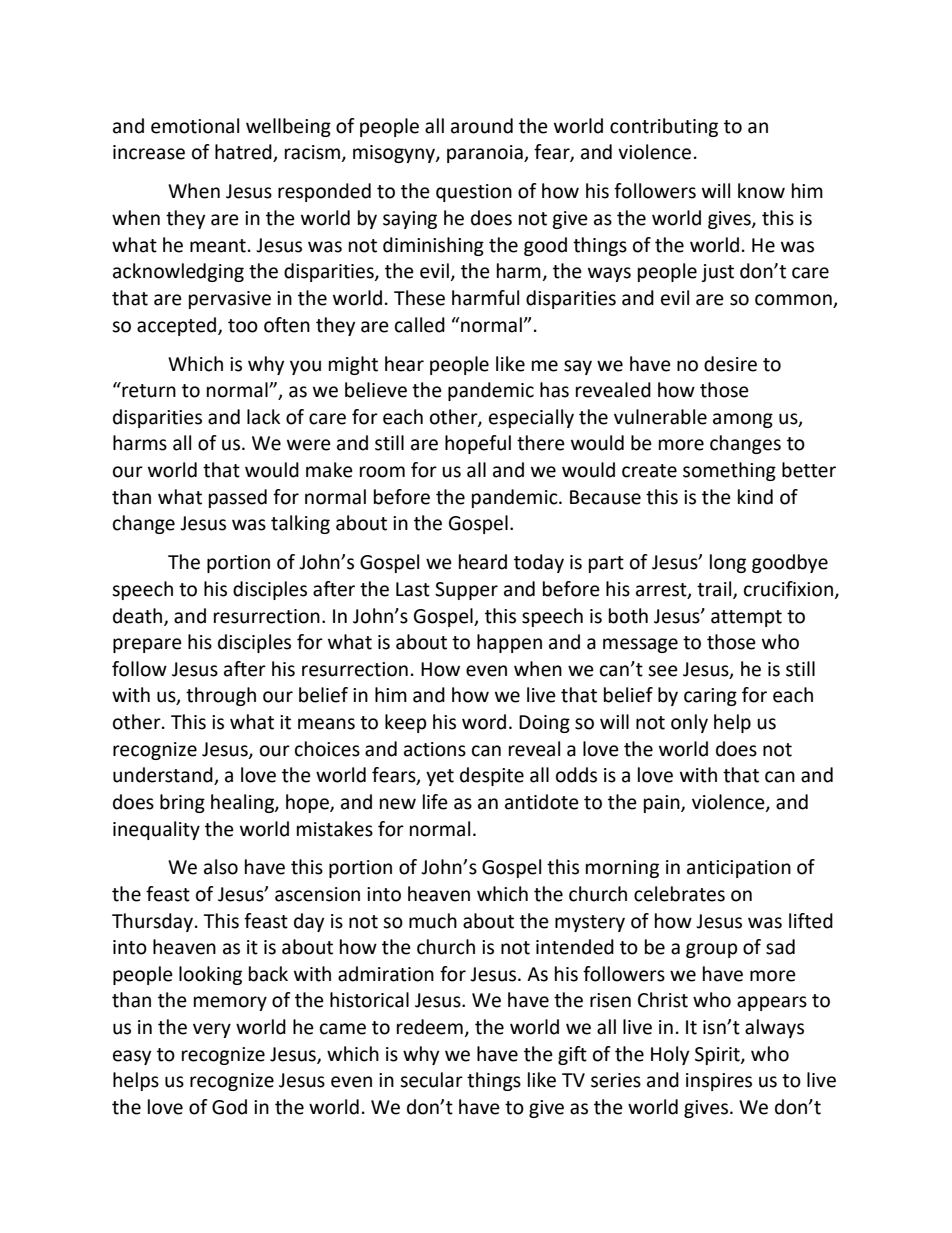  What do you see at coordinates (689, 723) in the screenshot?
I see `only` at bounding box center [689, 723].
